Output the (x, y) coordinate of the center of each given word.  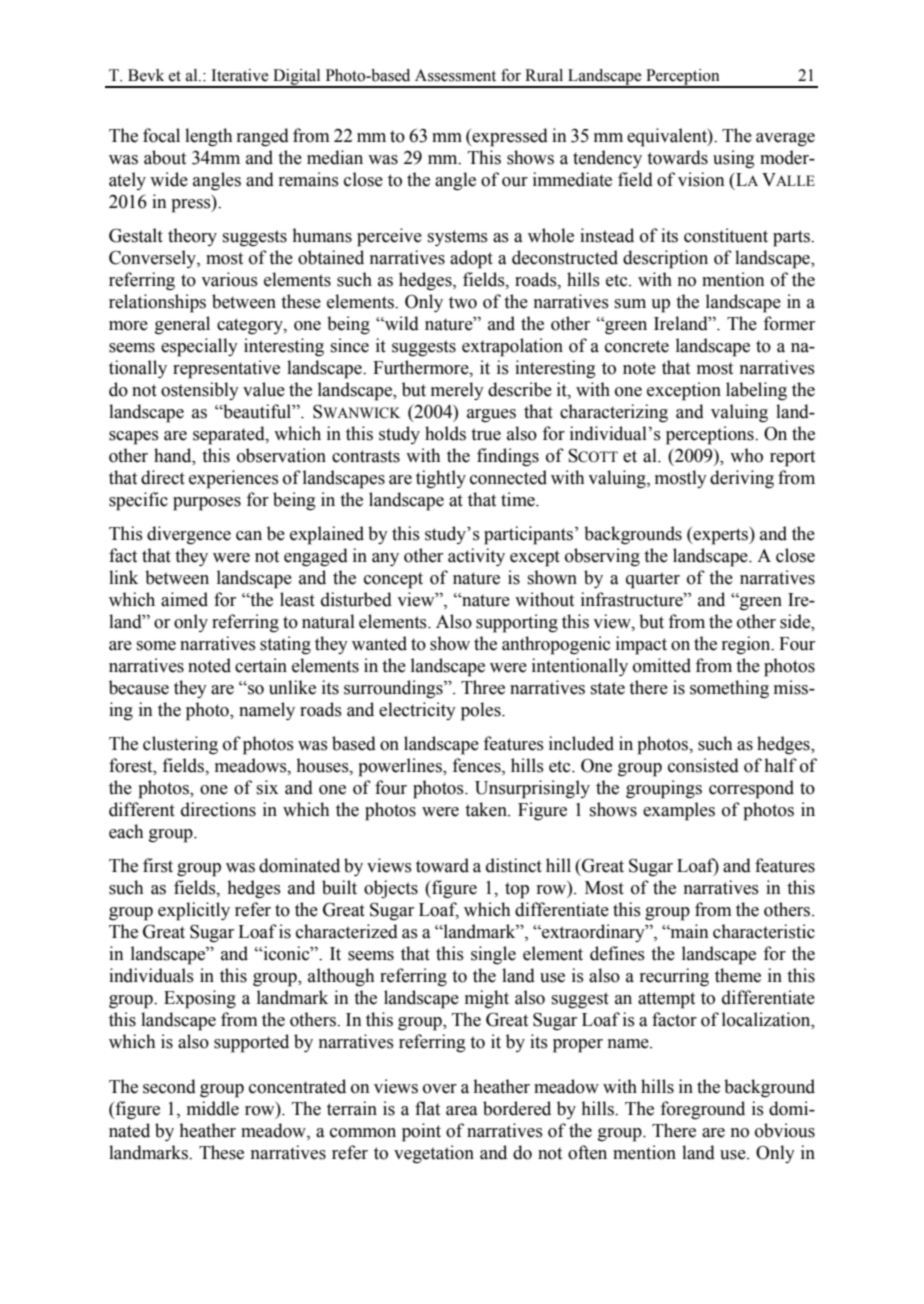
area (461, 1111)
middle (213, 1108)
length (208, 137)
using (734, 159)
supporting (517, 623)
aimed (184, 599)
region (747, 645)
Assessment (455, 75)
